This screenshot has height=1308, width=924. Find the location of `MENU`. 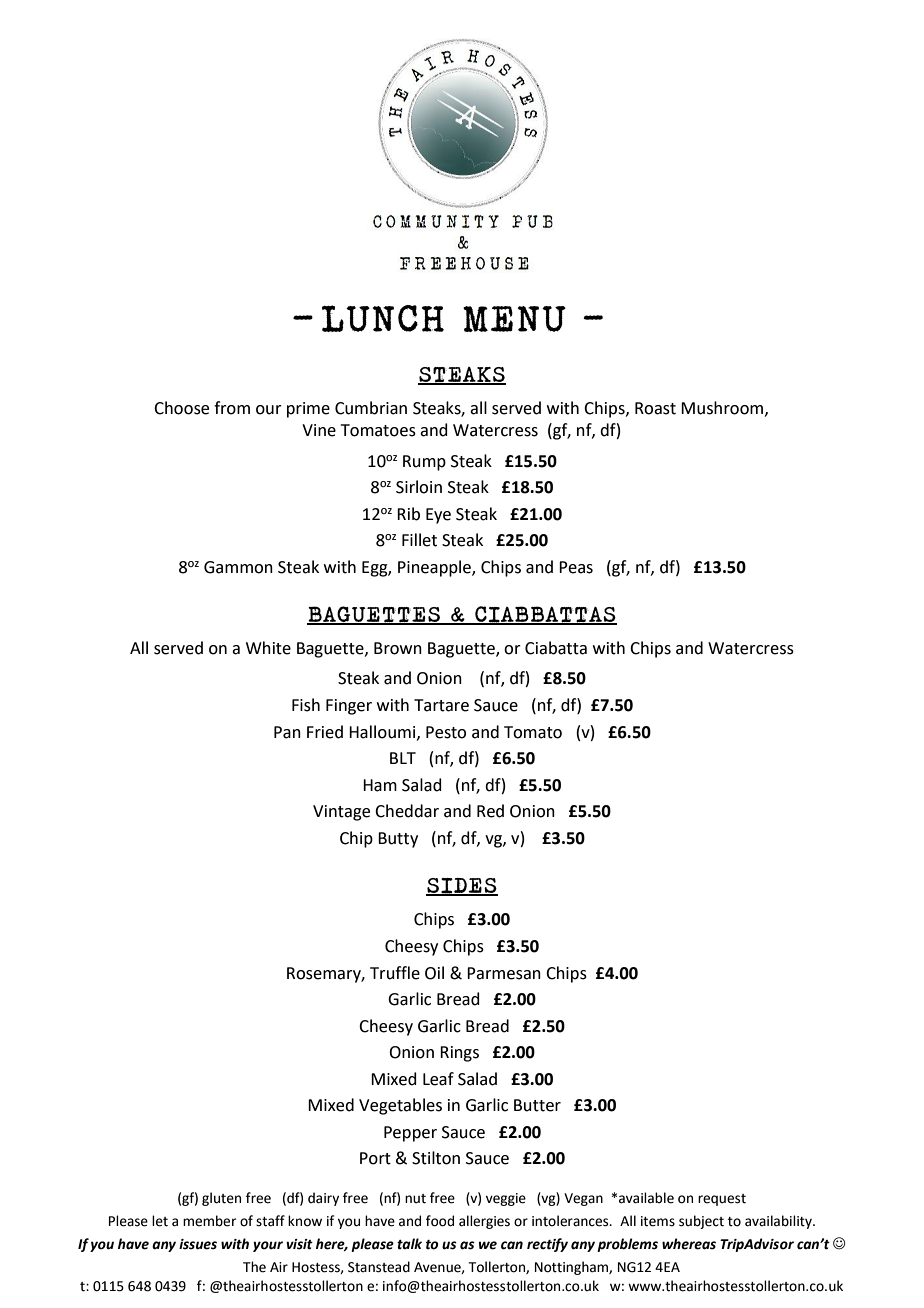

MENU is located at coordinates (514, 319).
